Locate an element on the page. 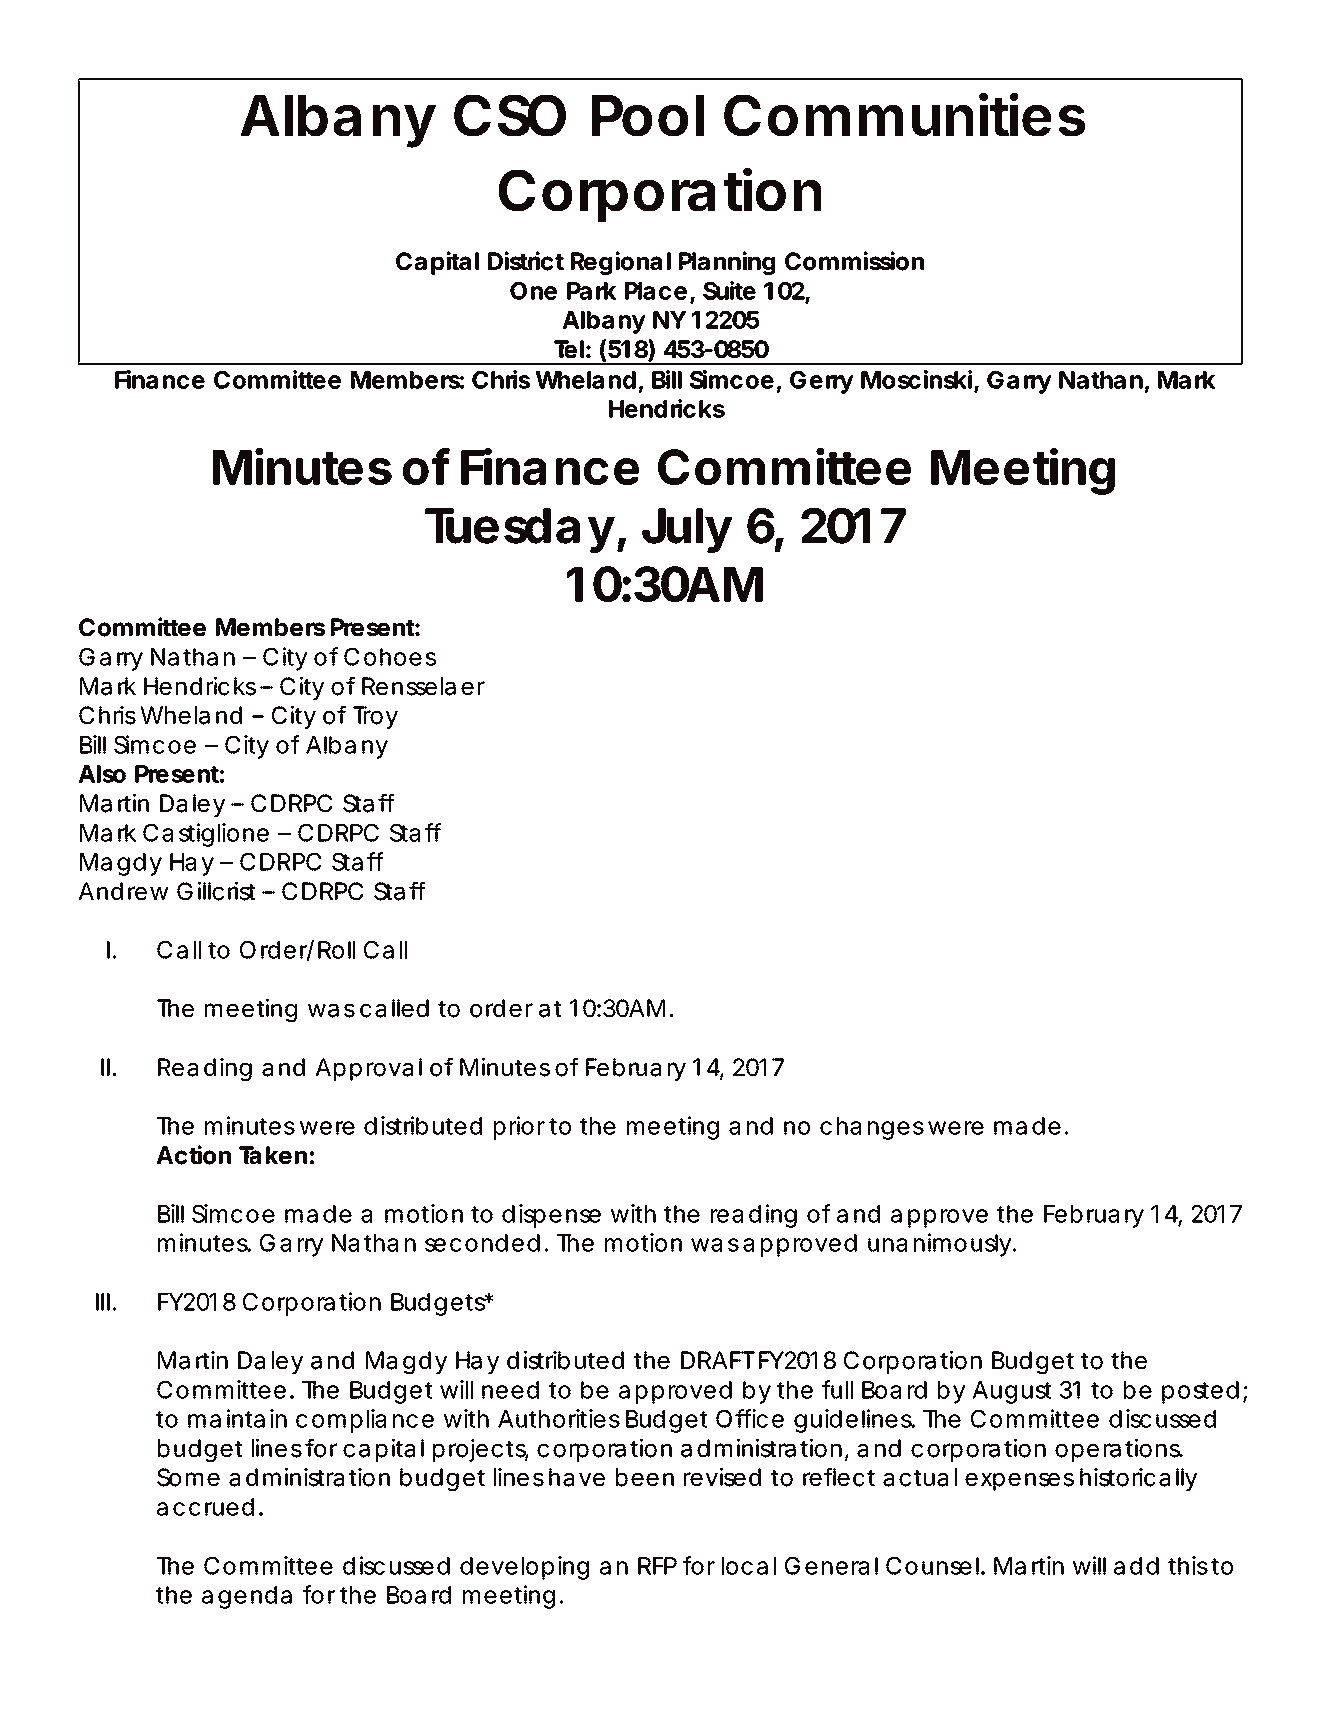 The height and width of the page is (1722, 1330). developing is located at coordinates (524, 1568).
